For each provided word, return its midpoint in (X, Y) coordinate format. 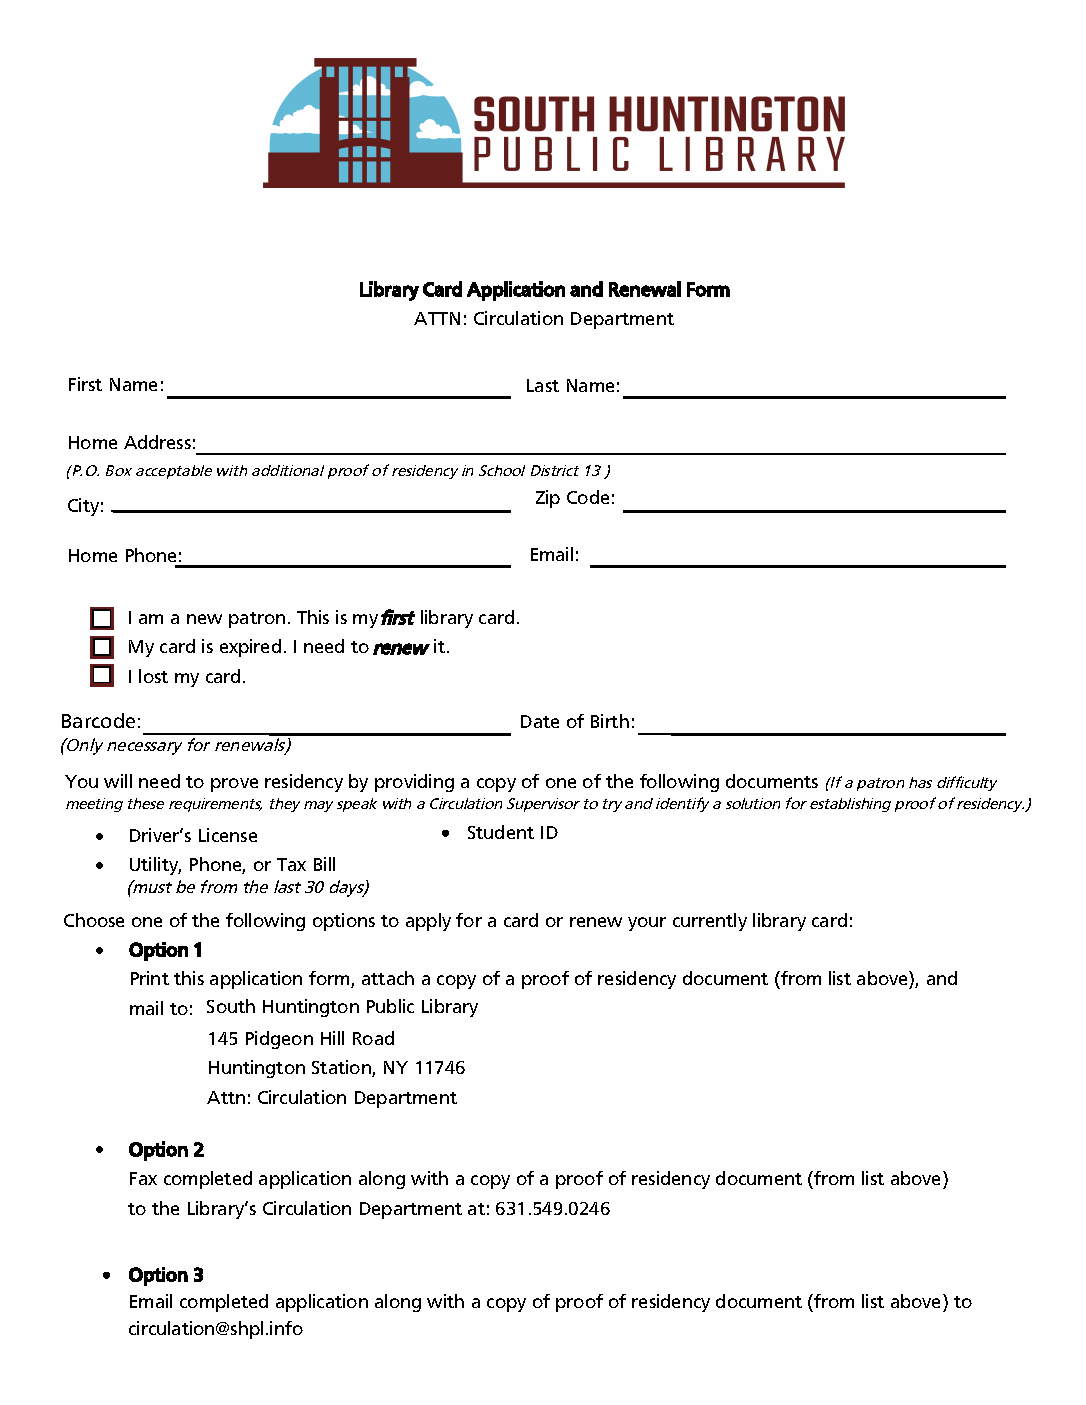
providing (414, 783)
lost (153, 676)
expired (250, 648)
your (647, 924)
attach (388, 978)
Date (540, 721)
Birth (610, 721)
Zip (548, 499)
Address (157, 442)
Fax (143, 1178)
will (118, 781)
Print (150, 978)
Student (501, 832)
